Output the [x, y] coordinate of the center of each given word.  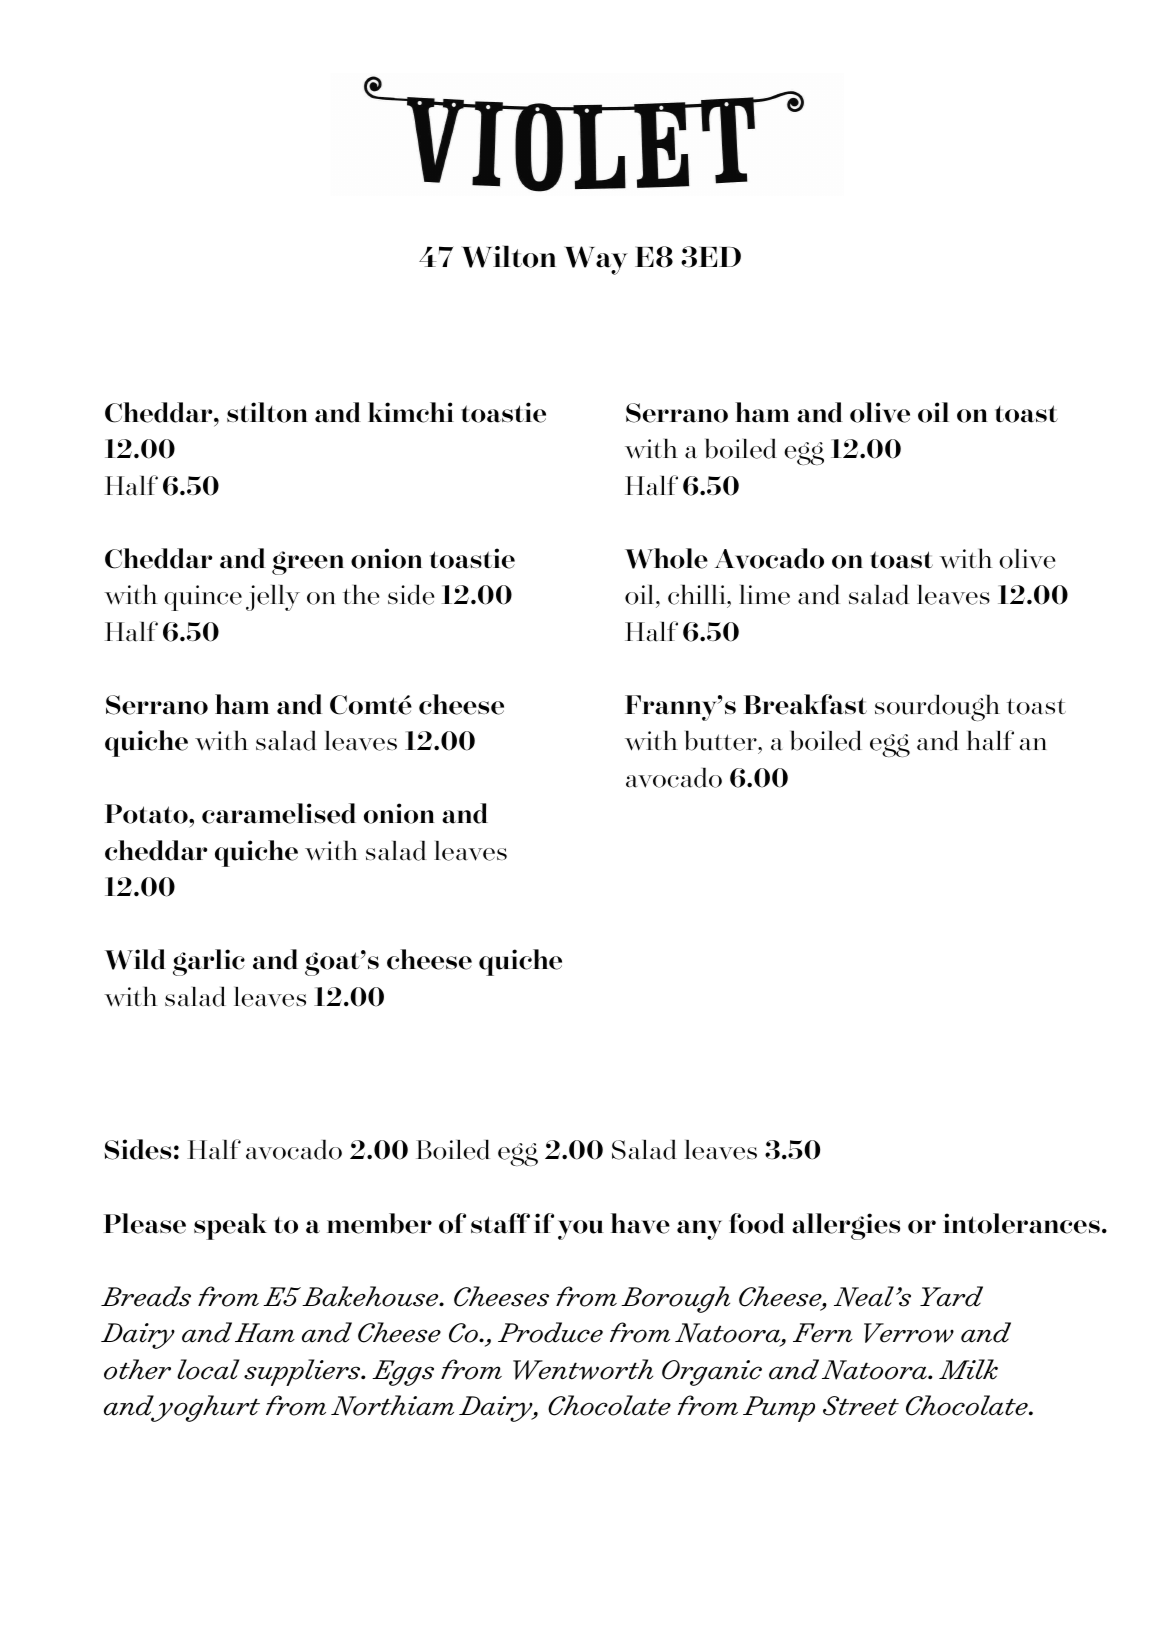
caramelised [279, 813]
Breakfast [805, 704]
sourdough [937, 707]
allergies [846, 1226]
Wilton [509, 256]
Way [596, 260]
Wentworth [583, 1369]
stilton [267, 412]
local [208, 1369]
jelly [273, 598]
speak [230, 1226]
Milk [968, 1369]
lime [764, 595]
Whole [666, 558]
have [640, 1223]
